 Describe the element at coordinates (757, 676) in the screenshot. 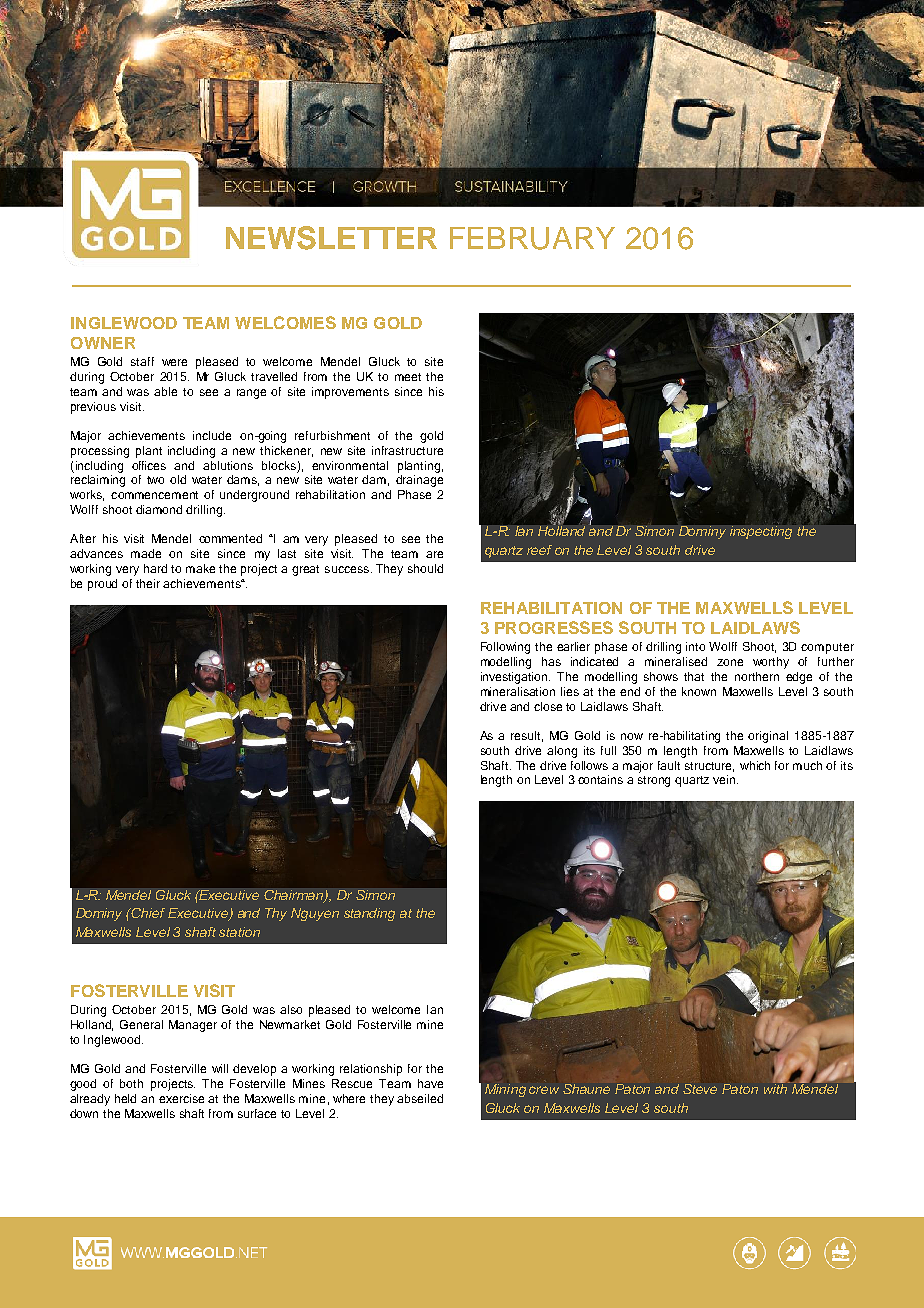

I see `northern` at that location.
